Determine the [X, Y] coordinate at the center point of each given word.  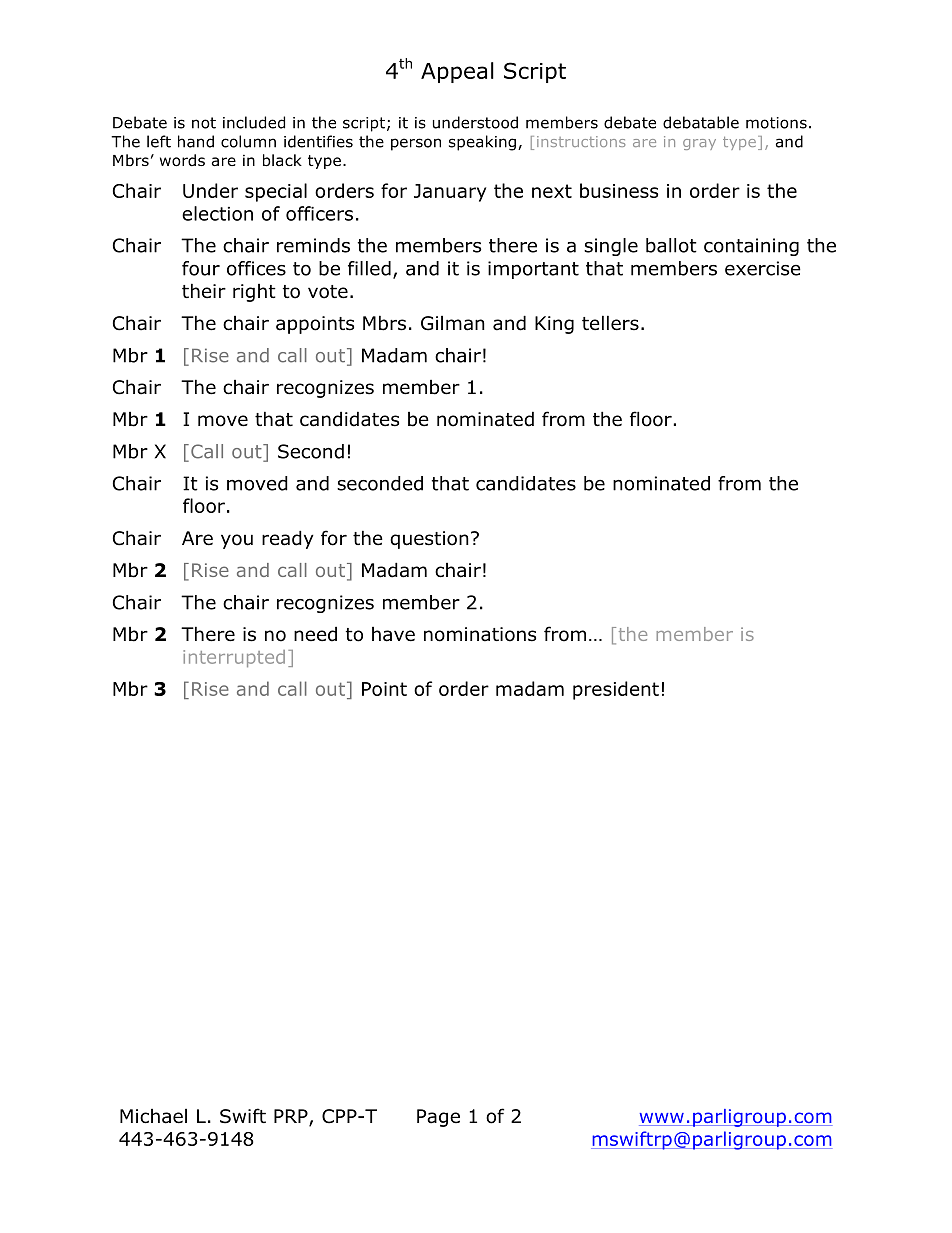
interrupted [234, 658]
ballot [671, 245]
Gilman [453, 323]
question [429, 540]
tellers [610, 323]
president [616, 690]
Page [438, 1118]
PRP [291, 1116]
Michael [153, 1116]
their [204, 291]
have [393, 634]
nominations [480, 634]
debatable [701, 122]
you [237, 541]
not [204, 123]
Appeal [457, 72]
